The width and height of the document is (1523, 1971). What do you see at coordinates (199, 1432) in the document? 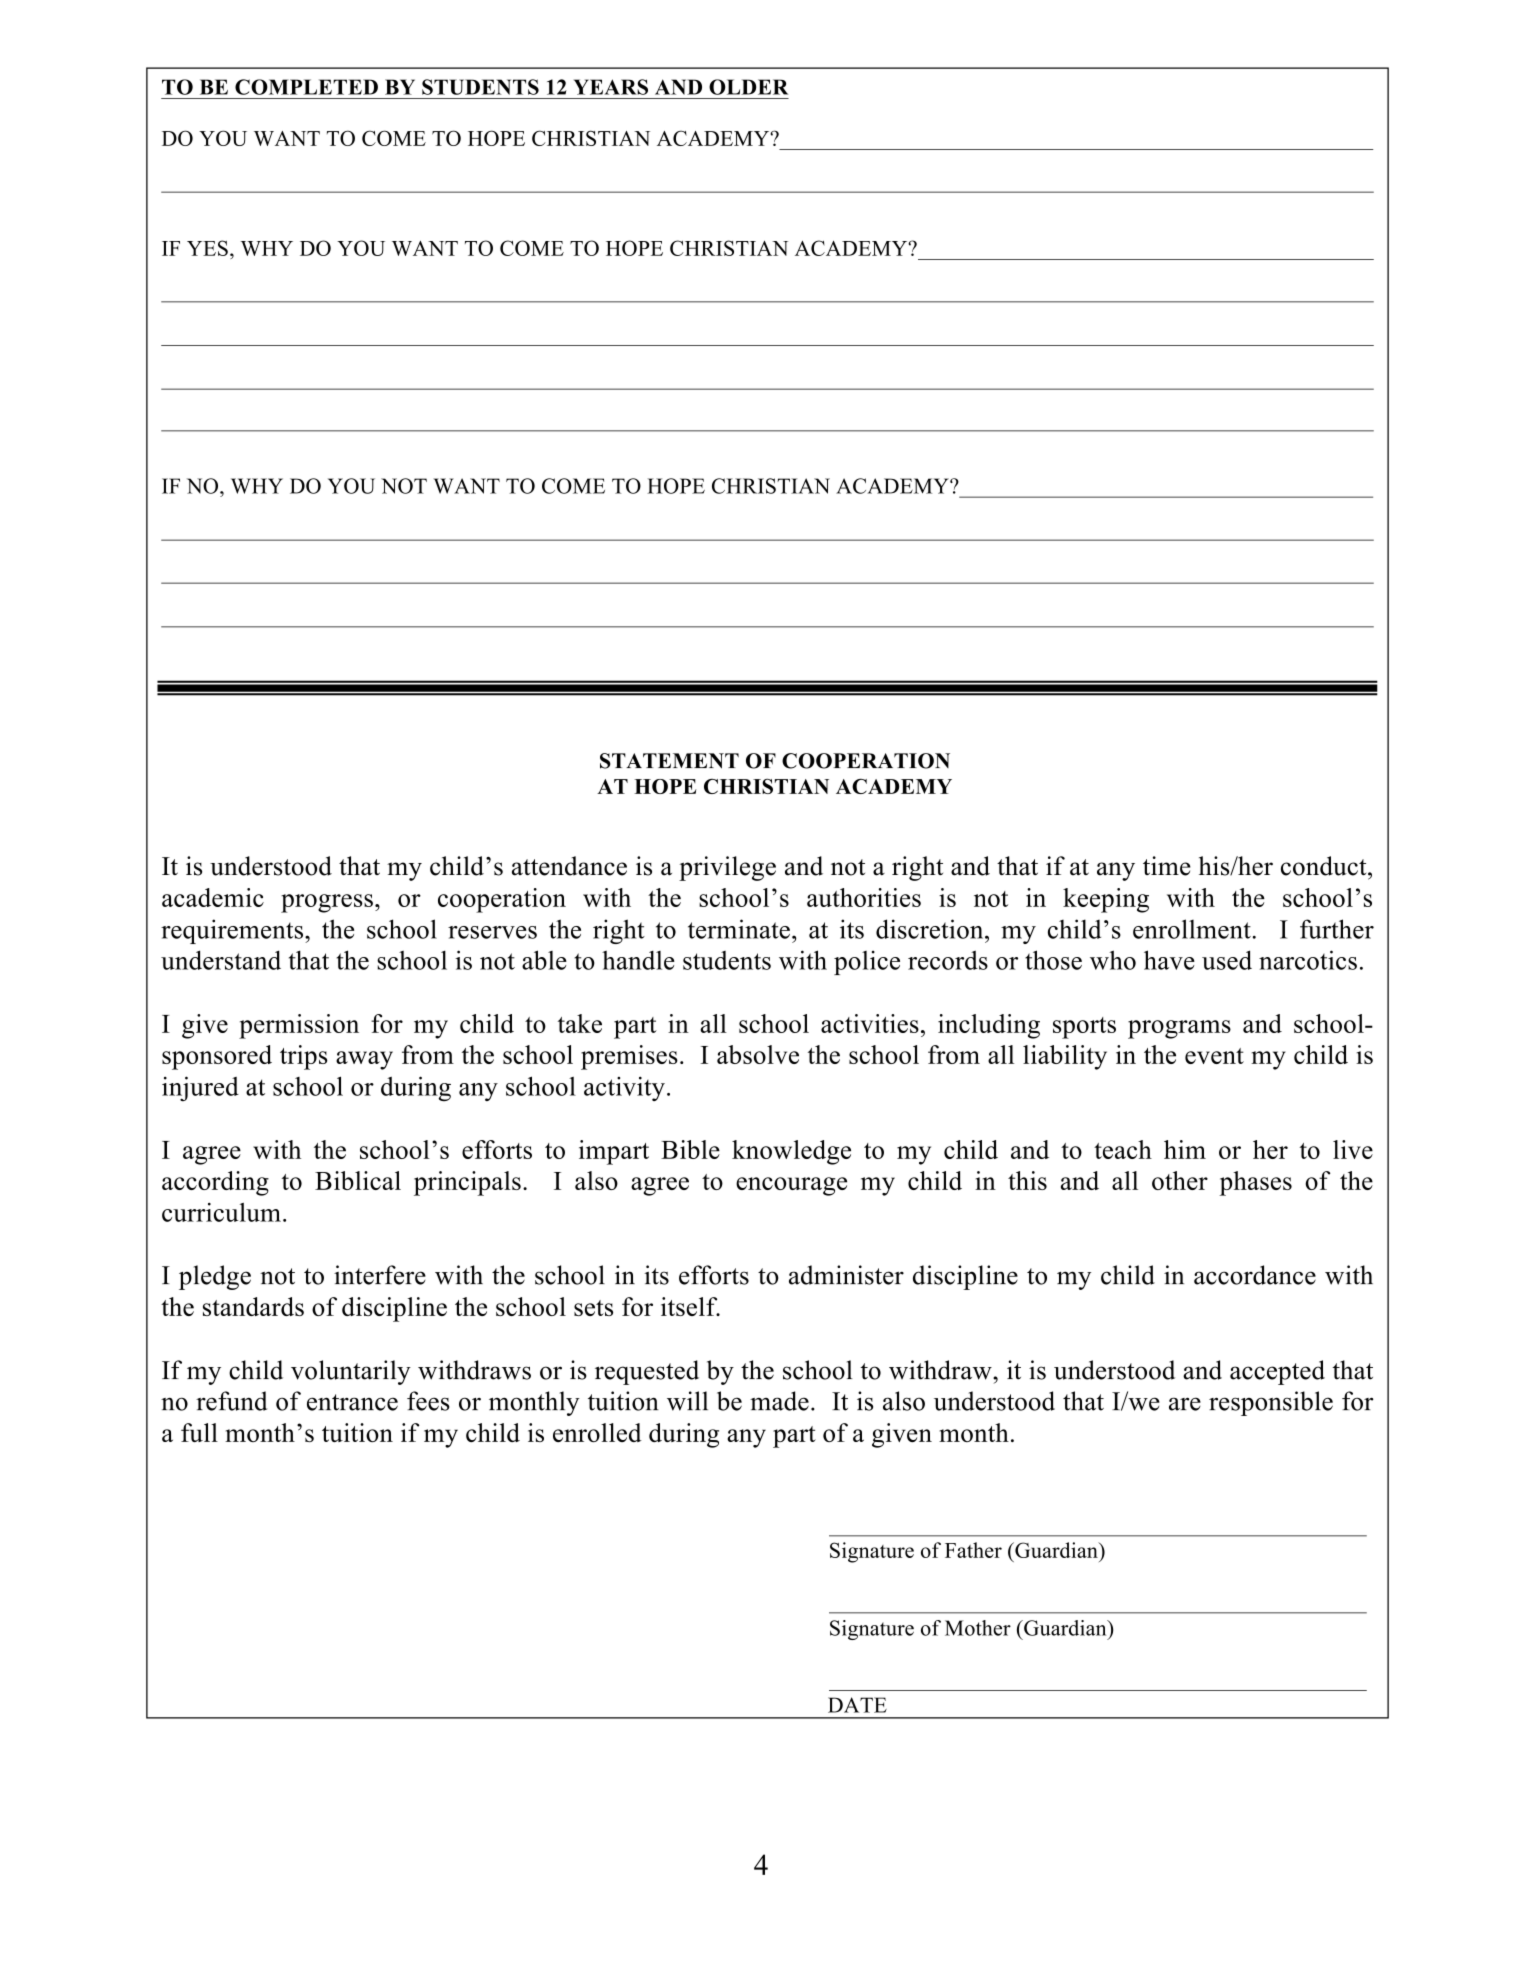
I see `full` at bounding box center [199, 1432].
